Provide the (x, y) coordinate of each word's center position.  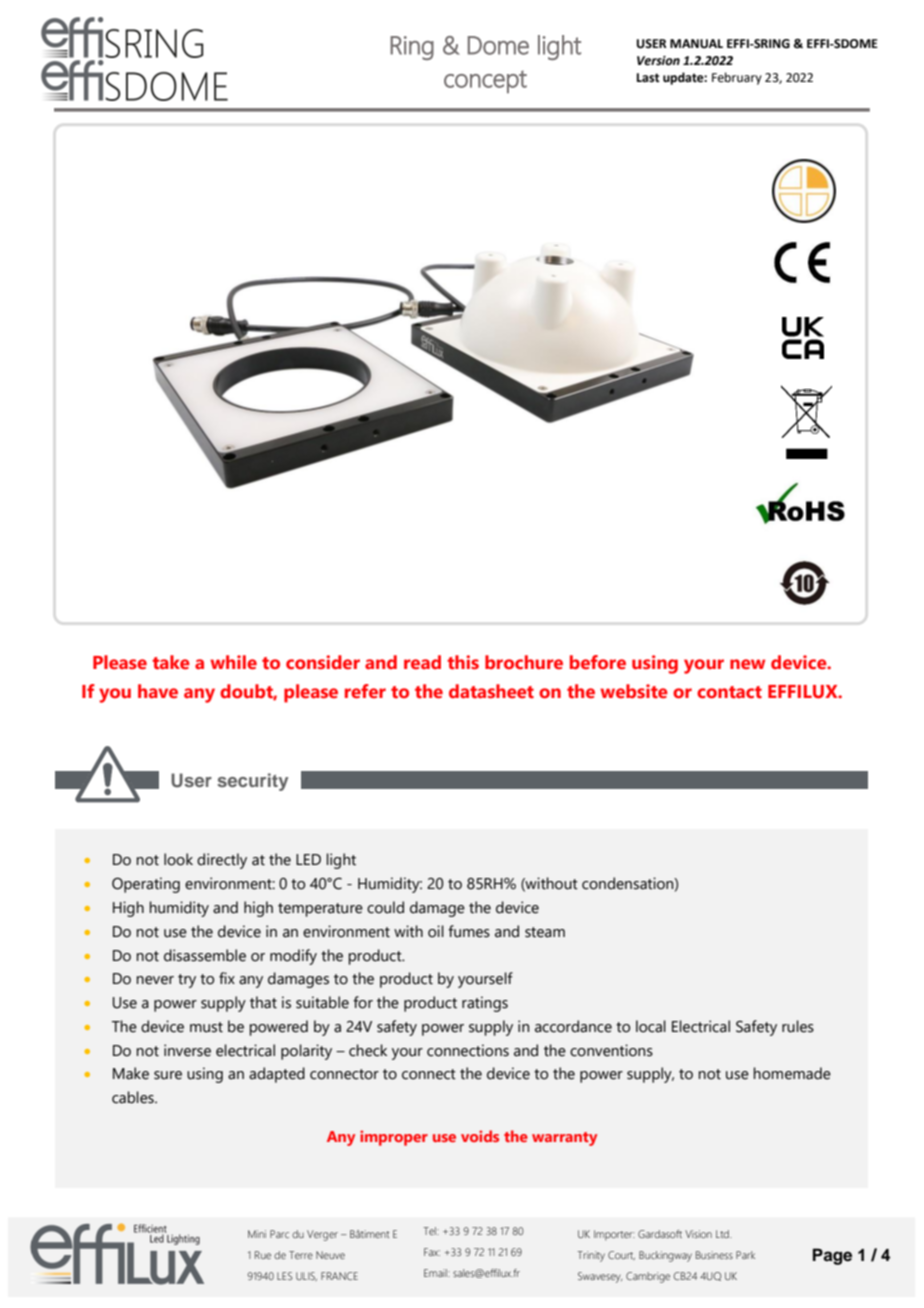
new (747, 664)
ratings (485, 1004)
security (252, 782)
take (171, 662)
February (737, 78)
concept (485, 81)
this (463, 662)
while (233, 662)
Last (648, 78)
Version (658, 61)
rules (798, 1026)
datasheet (491, 691)
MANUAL (696, 44)
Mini (257, 1234)
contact (729, 692)
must (206, 1027)
